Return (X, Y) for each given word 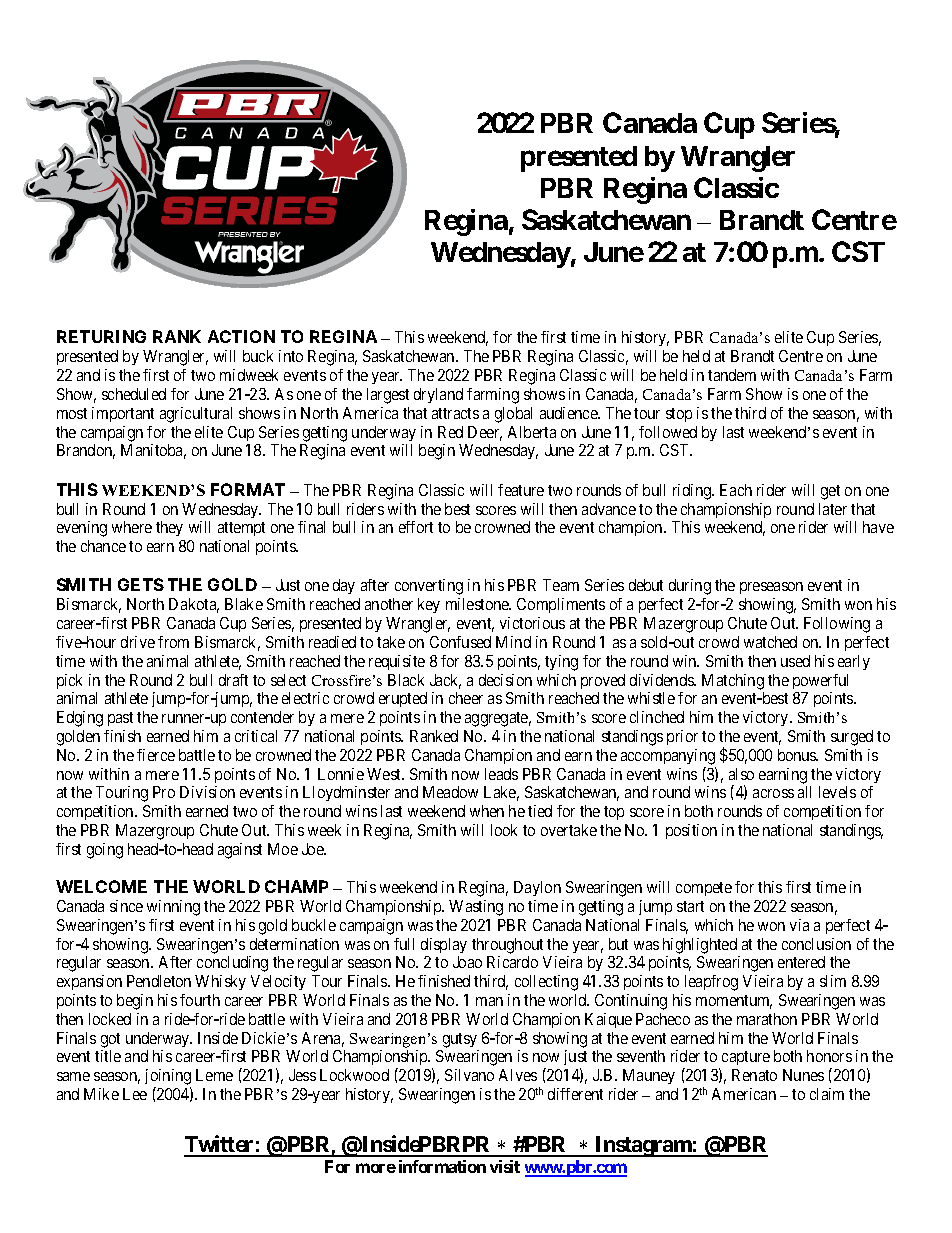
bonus (798, 755)
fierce (156, 755)
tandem (732, 375)
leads (501, 774)
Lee (135, 1094)
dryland (438, 395)
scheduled (134, 394)
